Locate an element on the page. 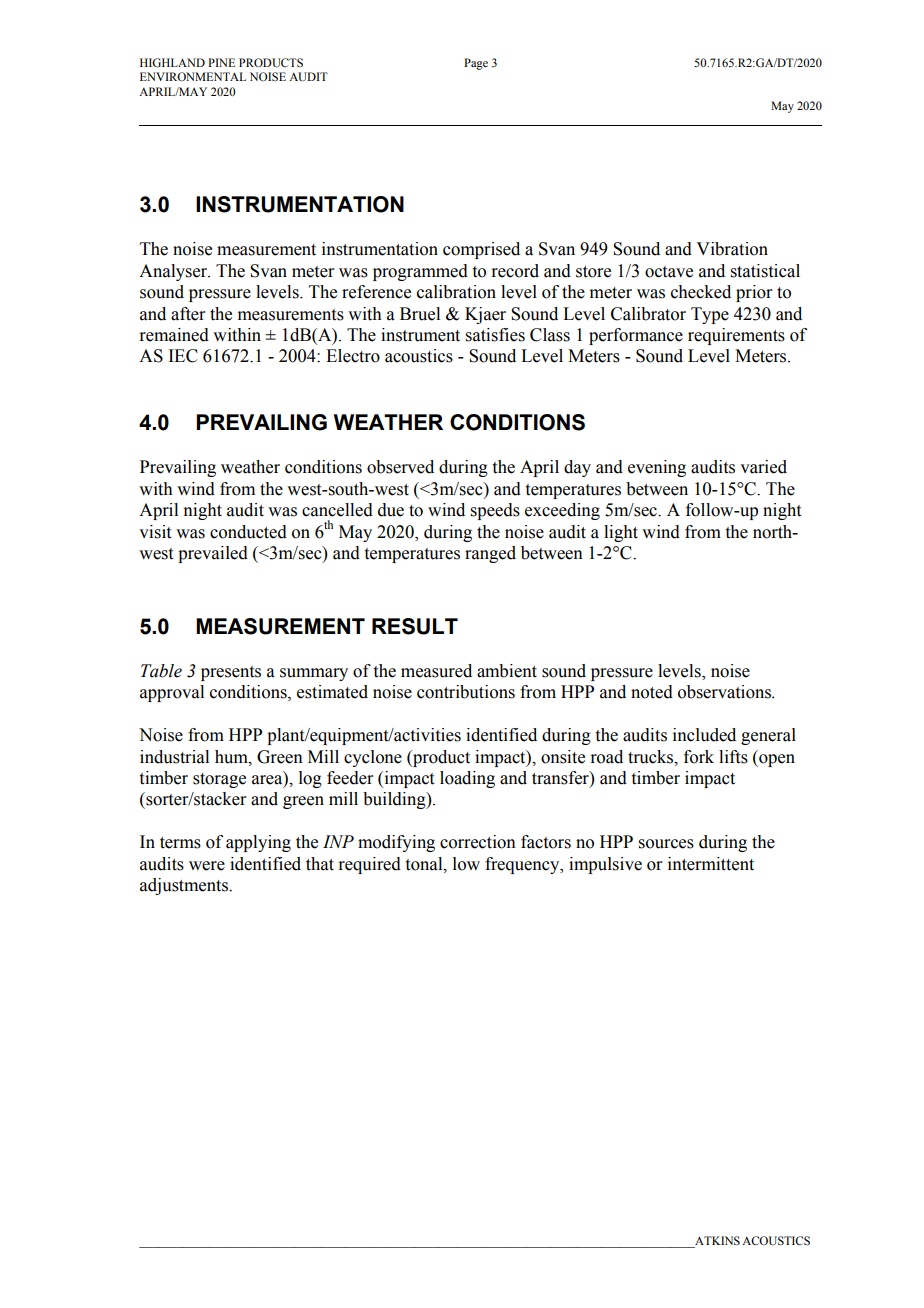  were is located at coordinates (207, 866).
